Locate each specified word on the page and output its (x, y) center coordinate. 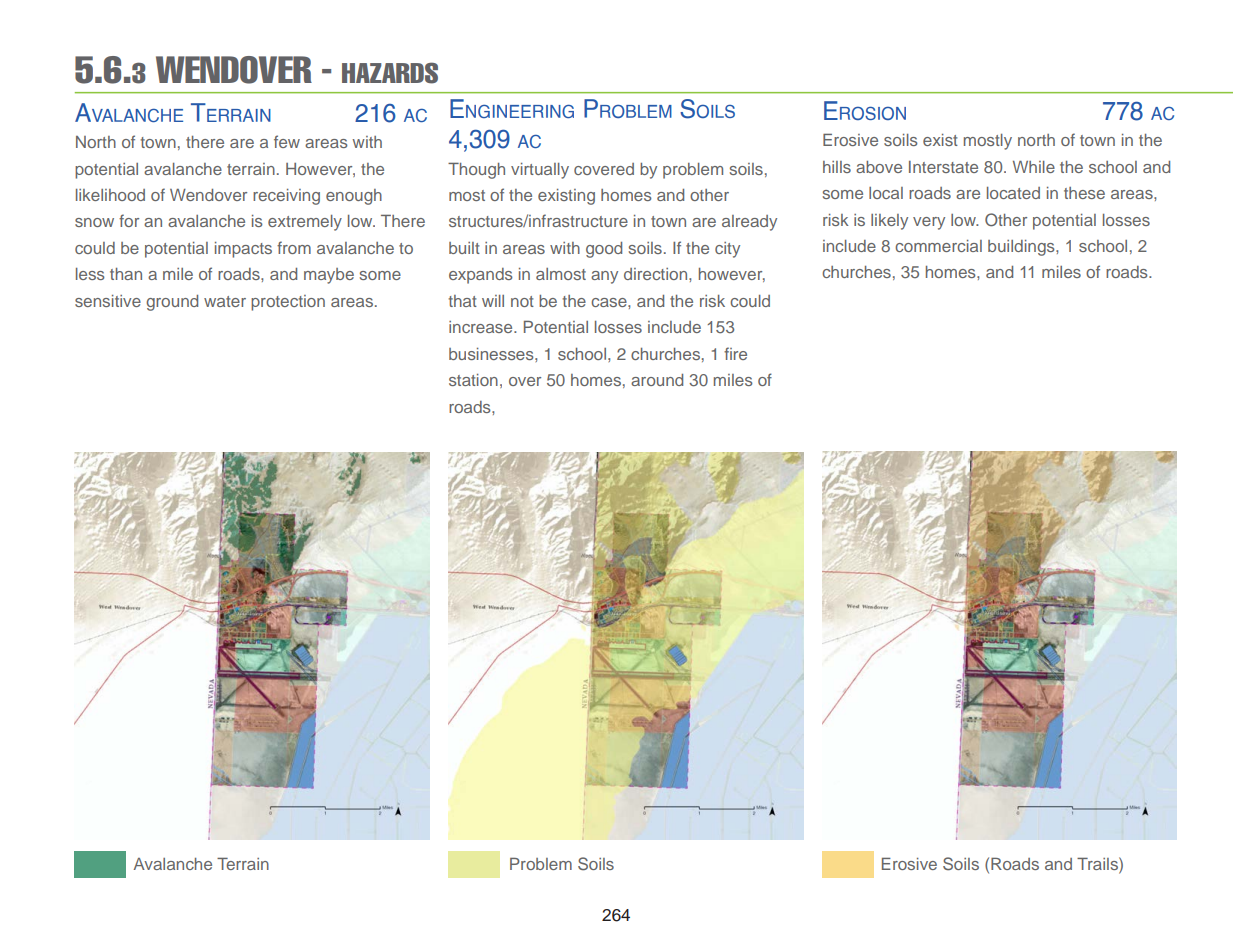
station (473, 380)
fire (735, 353)
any (604, 277)
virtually (540, 171)
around (657, 380)
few (287, 141)
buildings (1022, 248)
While (1034, 167)
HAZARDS (390, 73)
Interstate (943, 167)
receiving (286, 197)
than (126, 274)
